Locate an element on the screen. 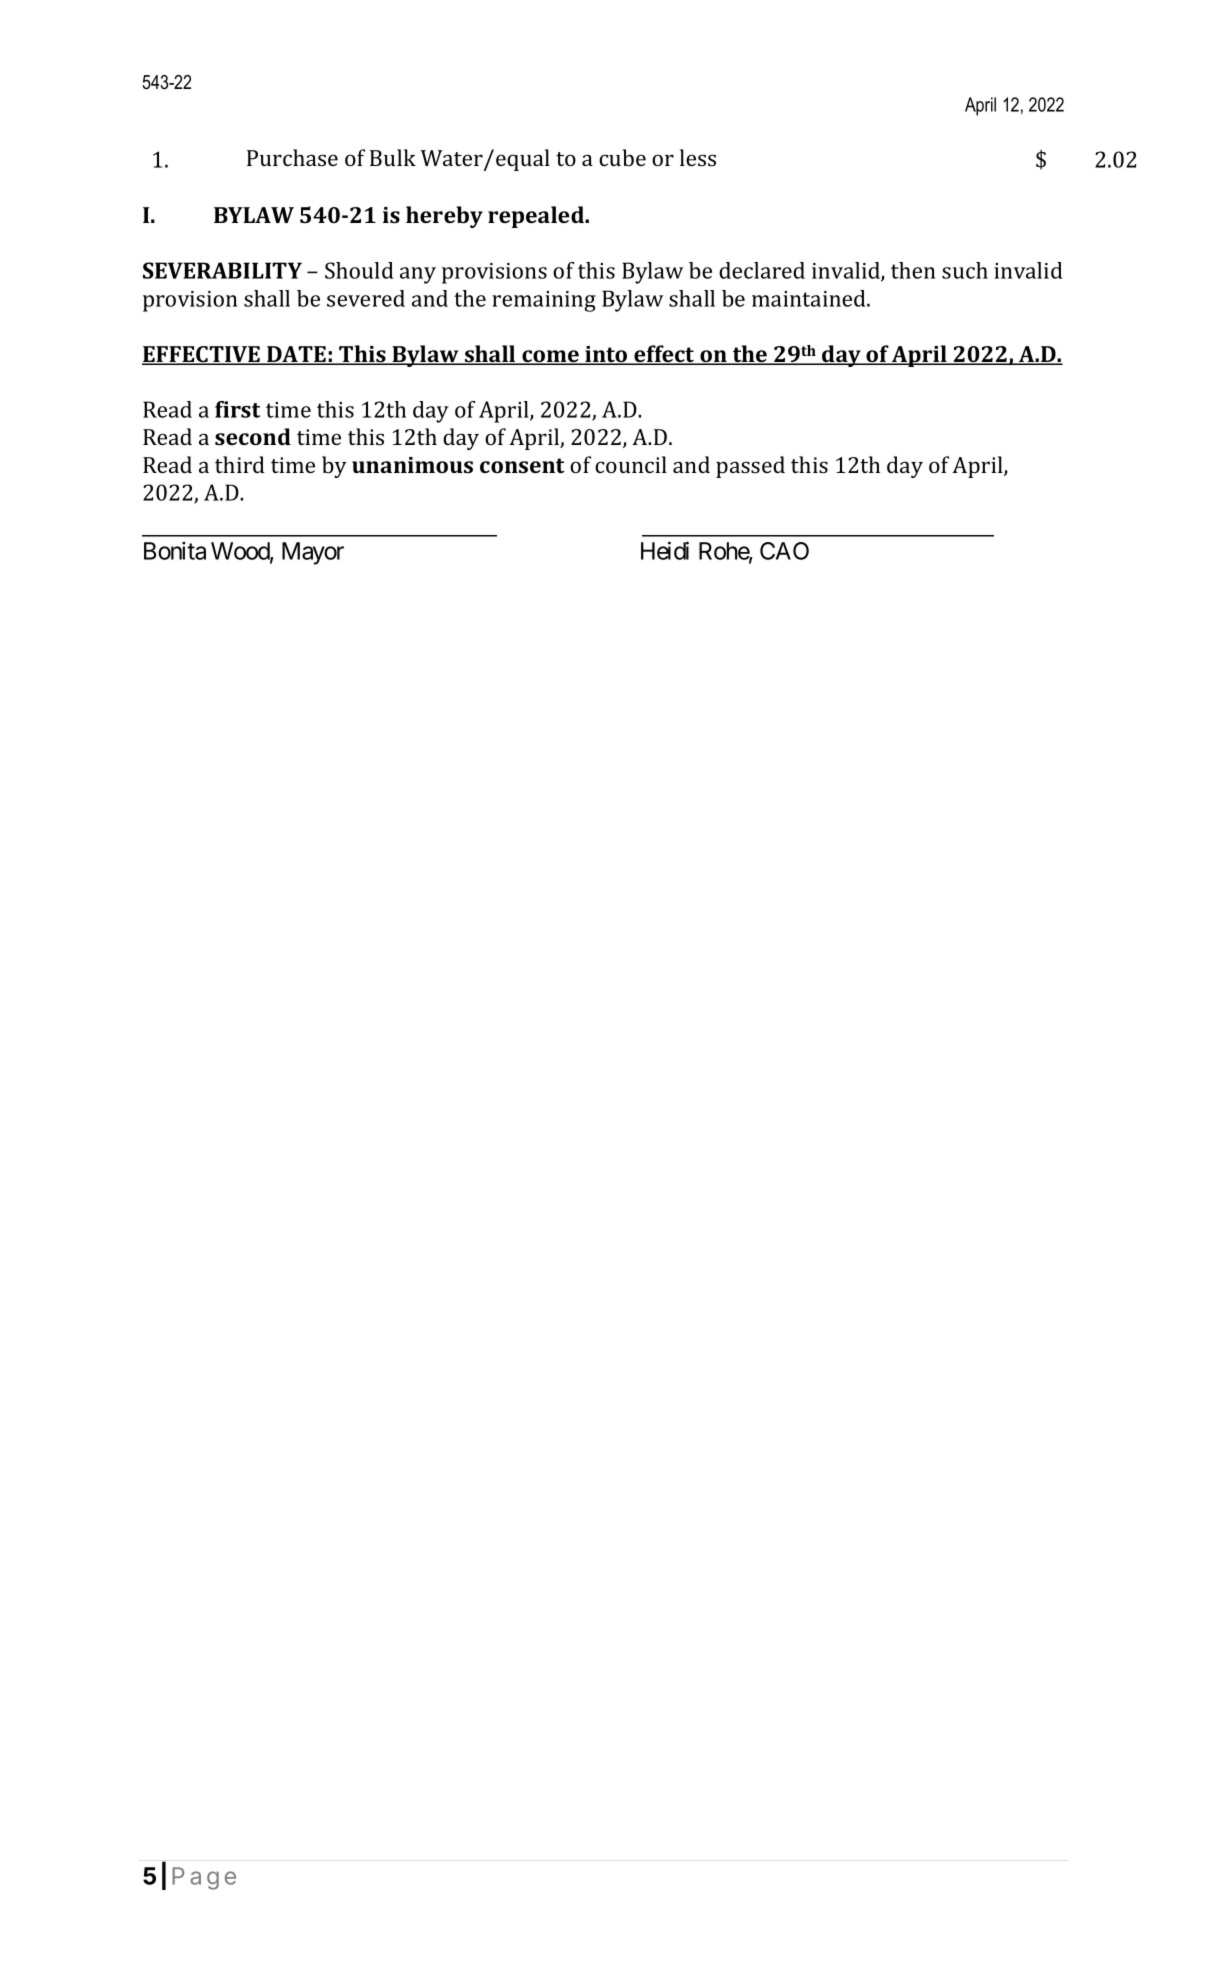  second is located at coordinates (253, 436).
